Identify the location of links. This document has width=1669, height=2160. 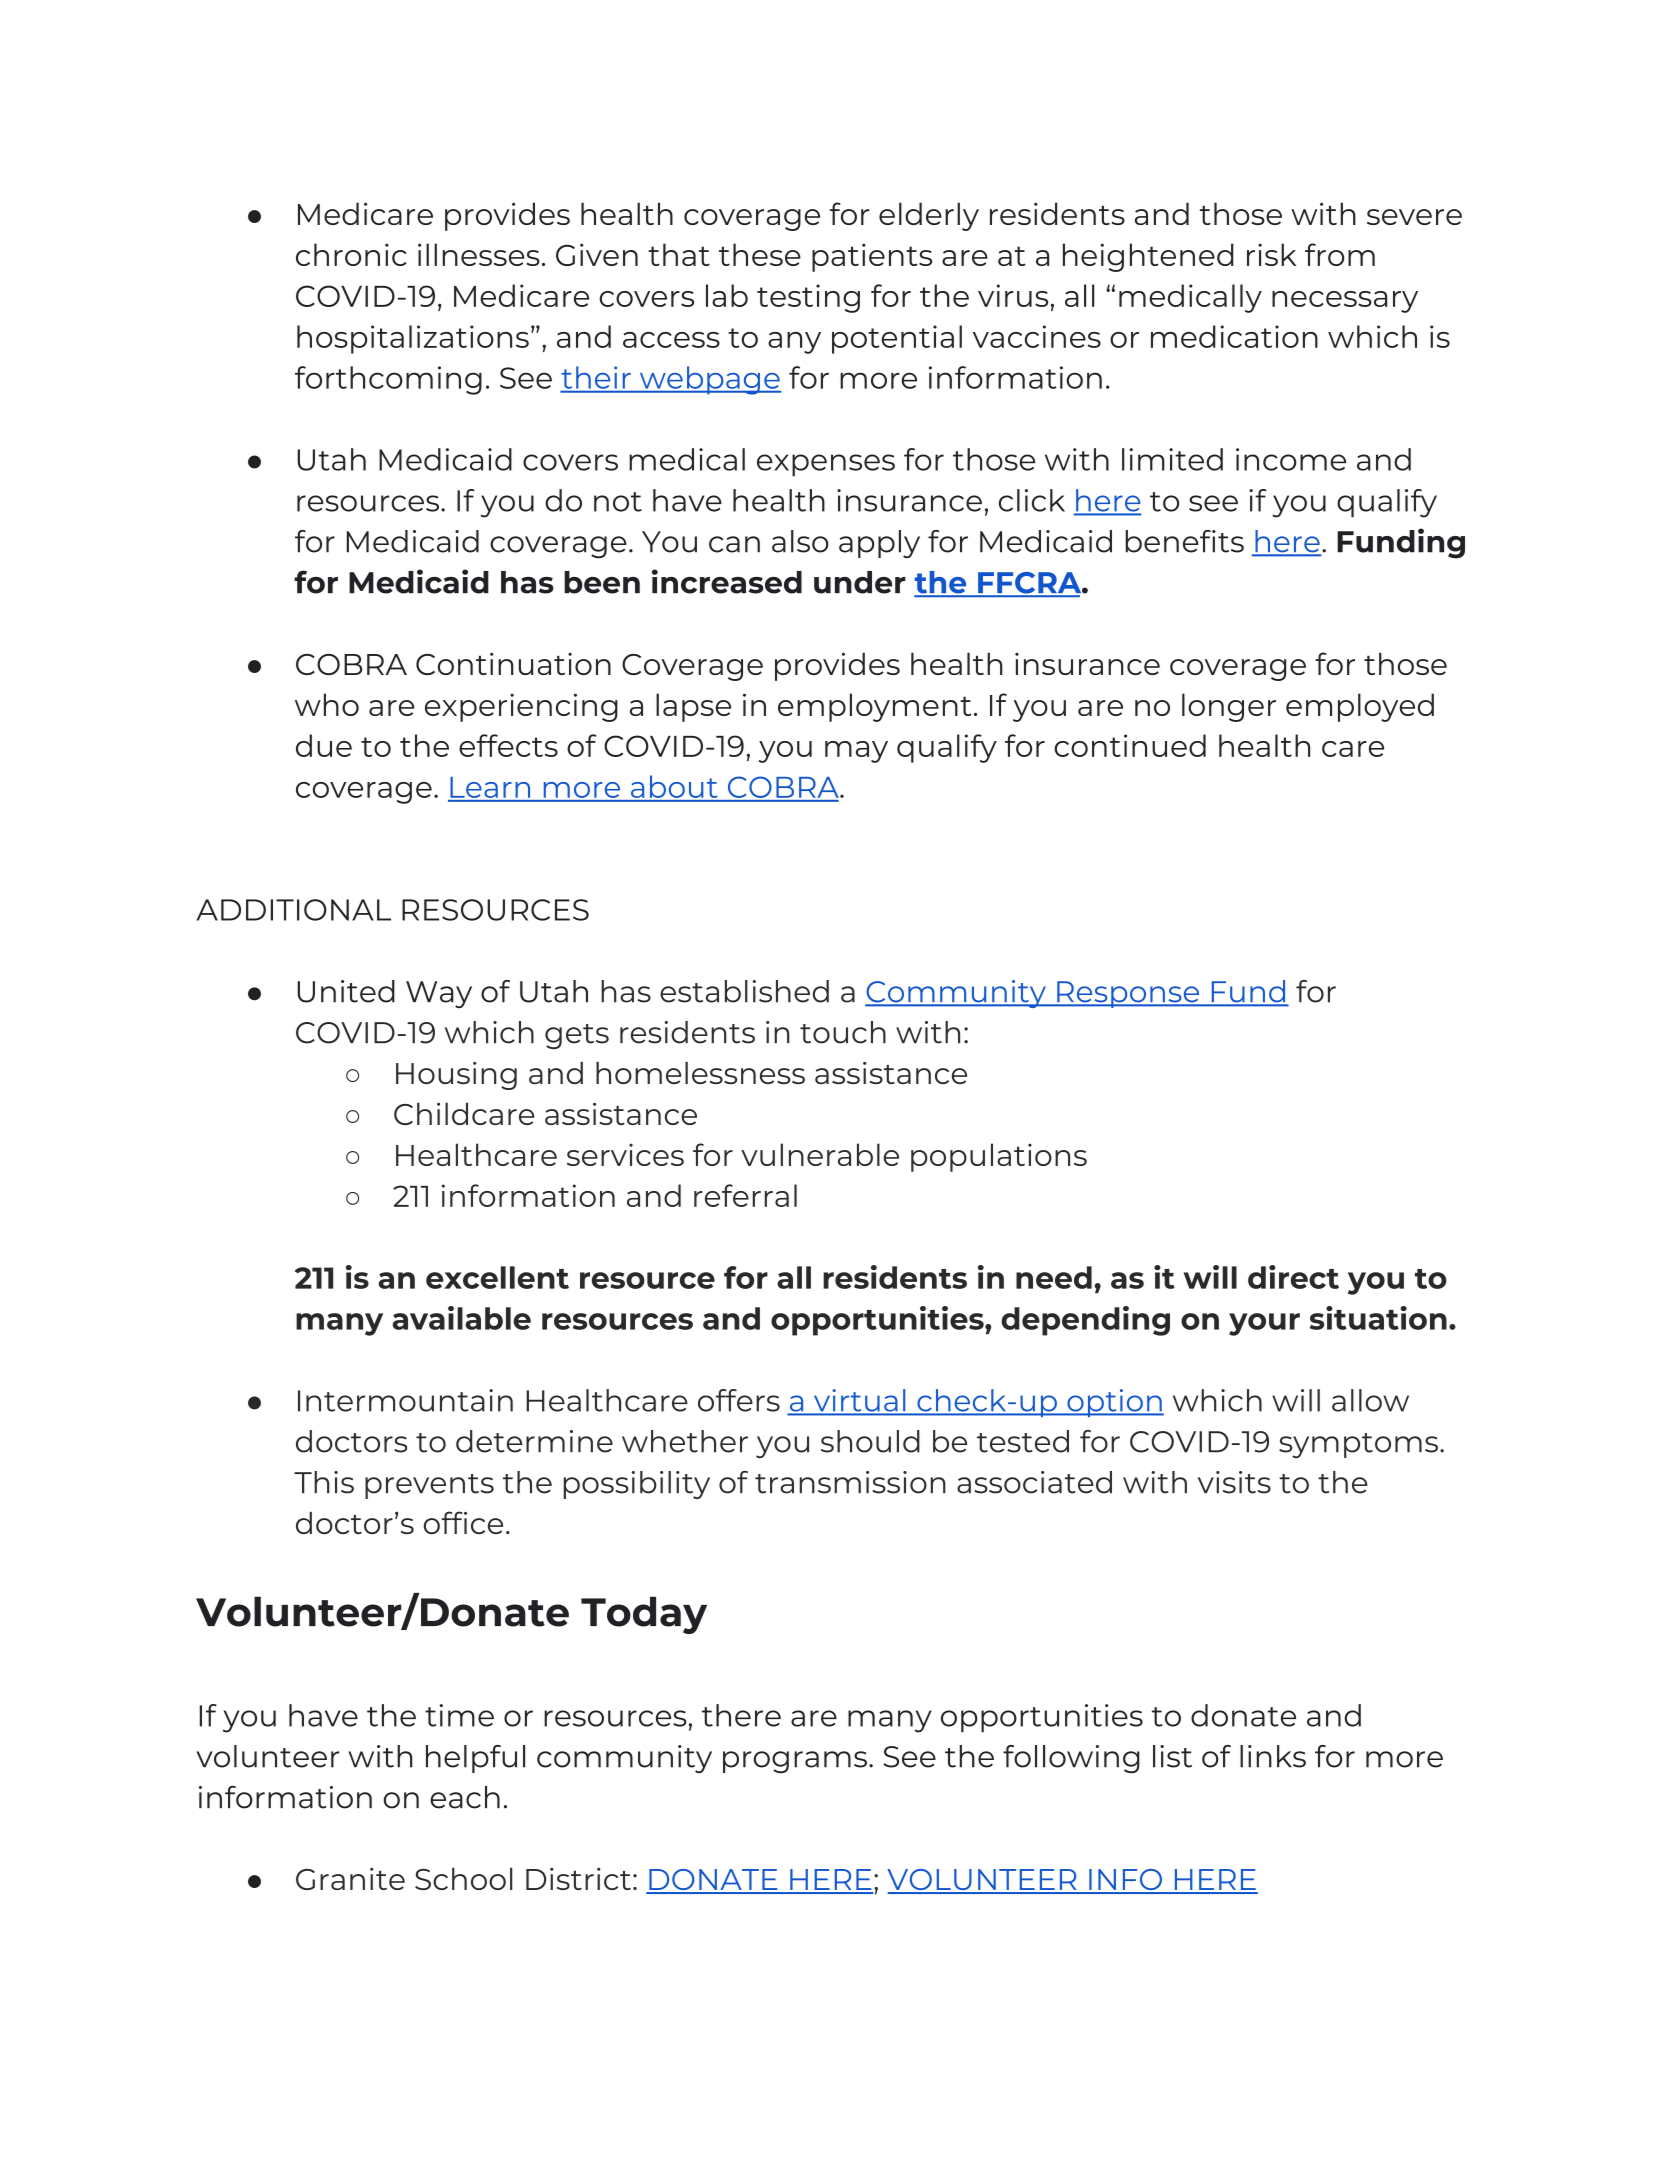
(1273, 1756).
